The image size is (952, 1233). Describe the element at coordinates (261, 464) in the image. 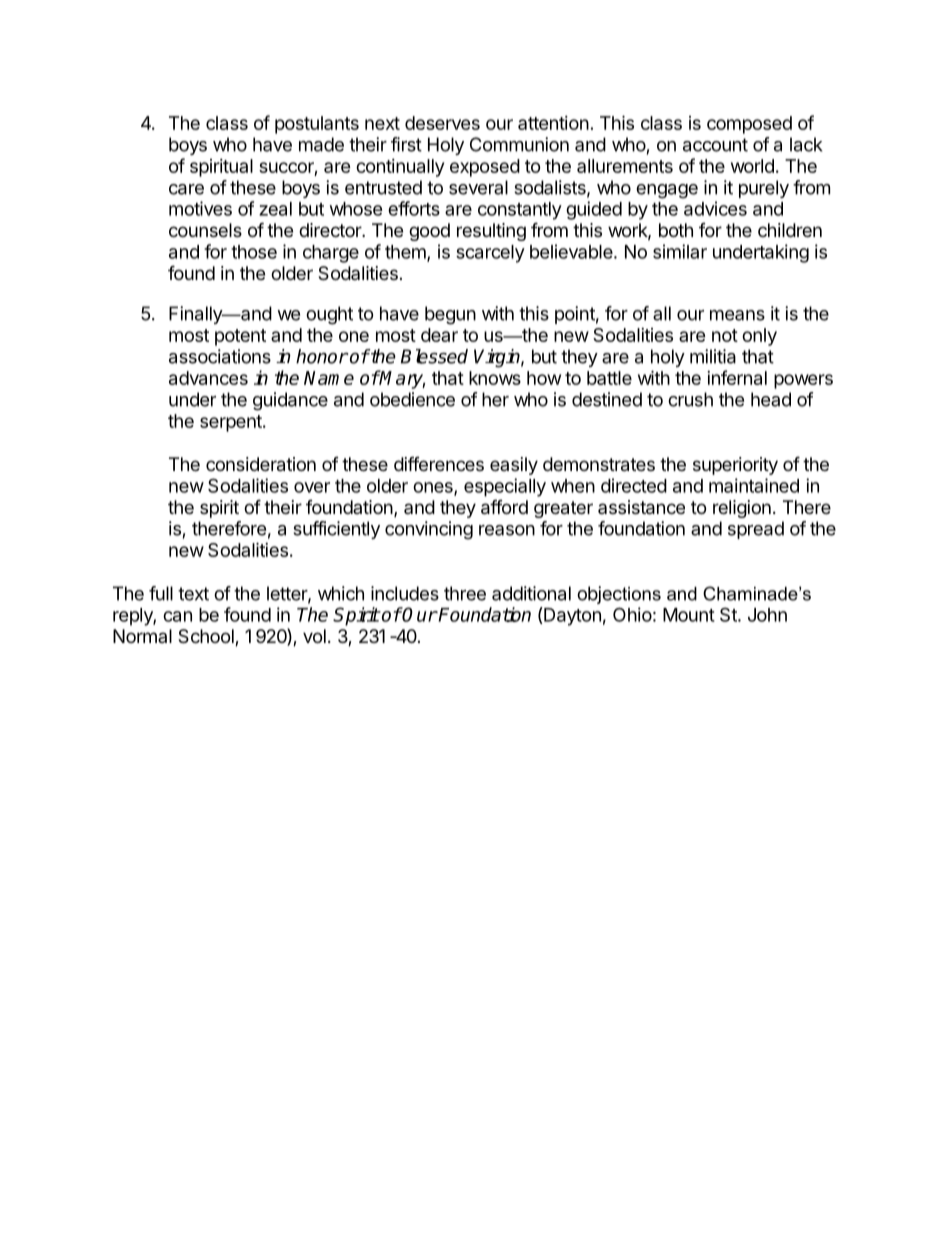

I see `consideration` at that location.
